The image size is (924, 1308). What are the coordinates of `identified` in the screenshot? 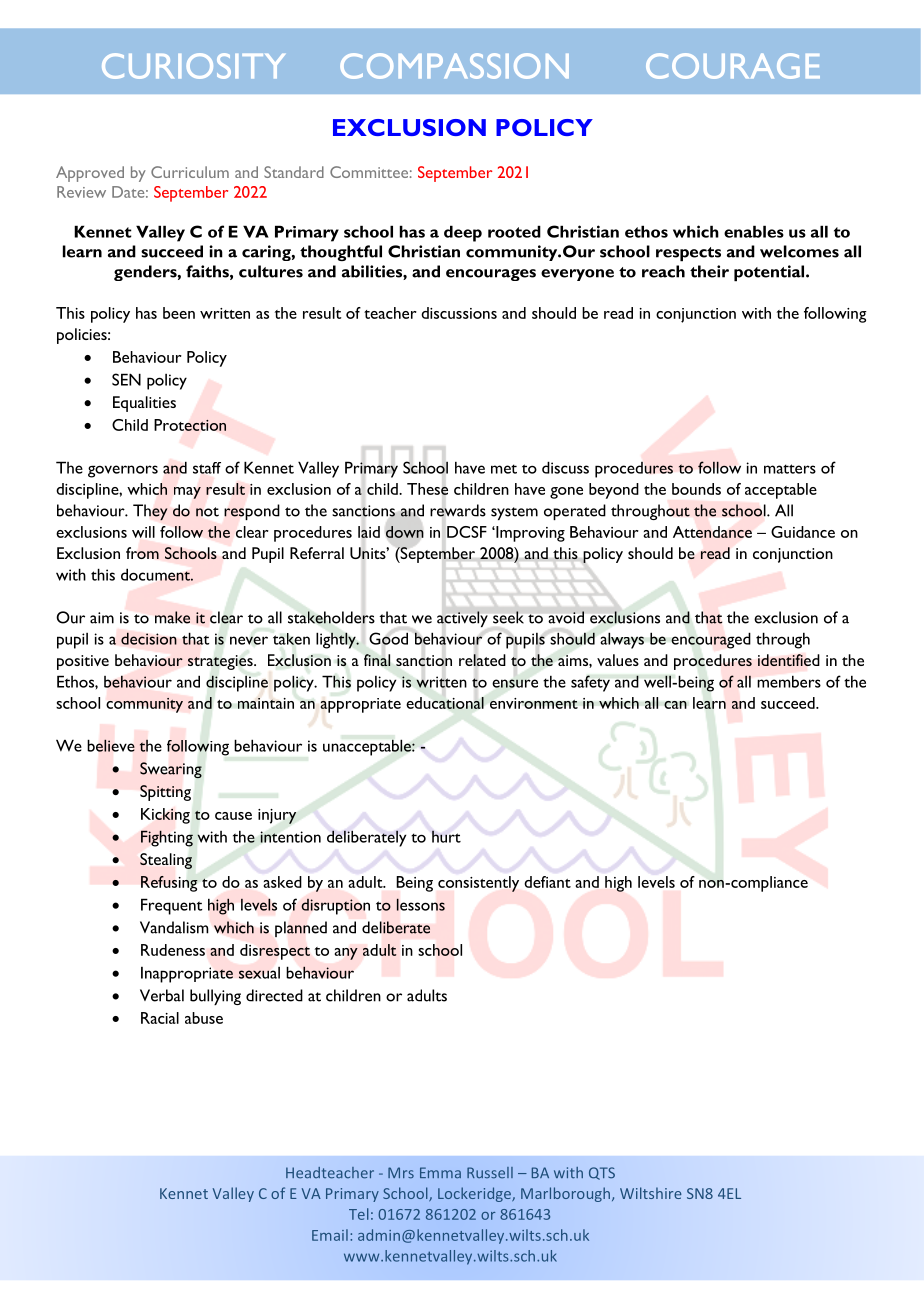 It's located at (789, 660).
